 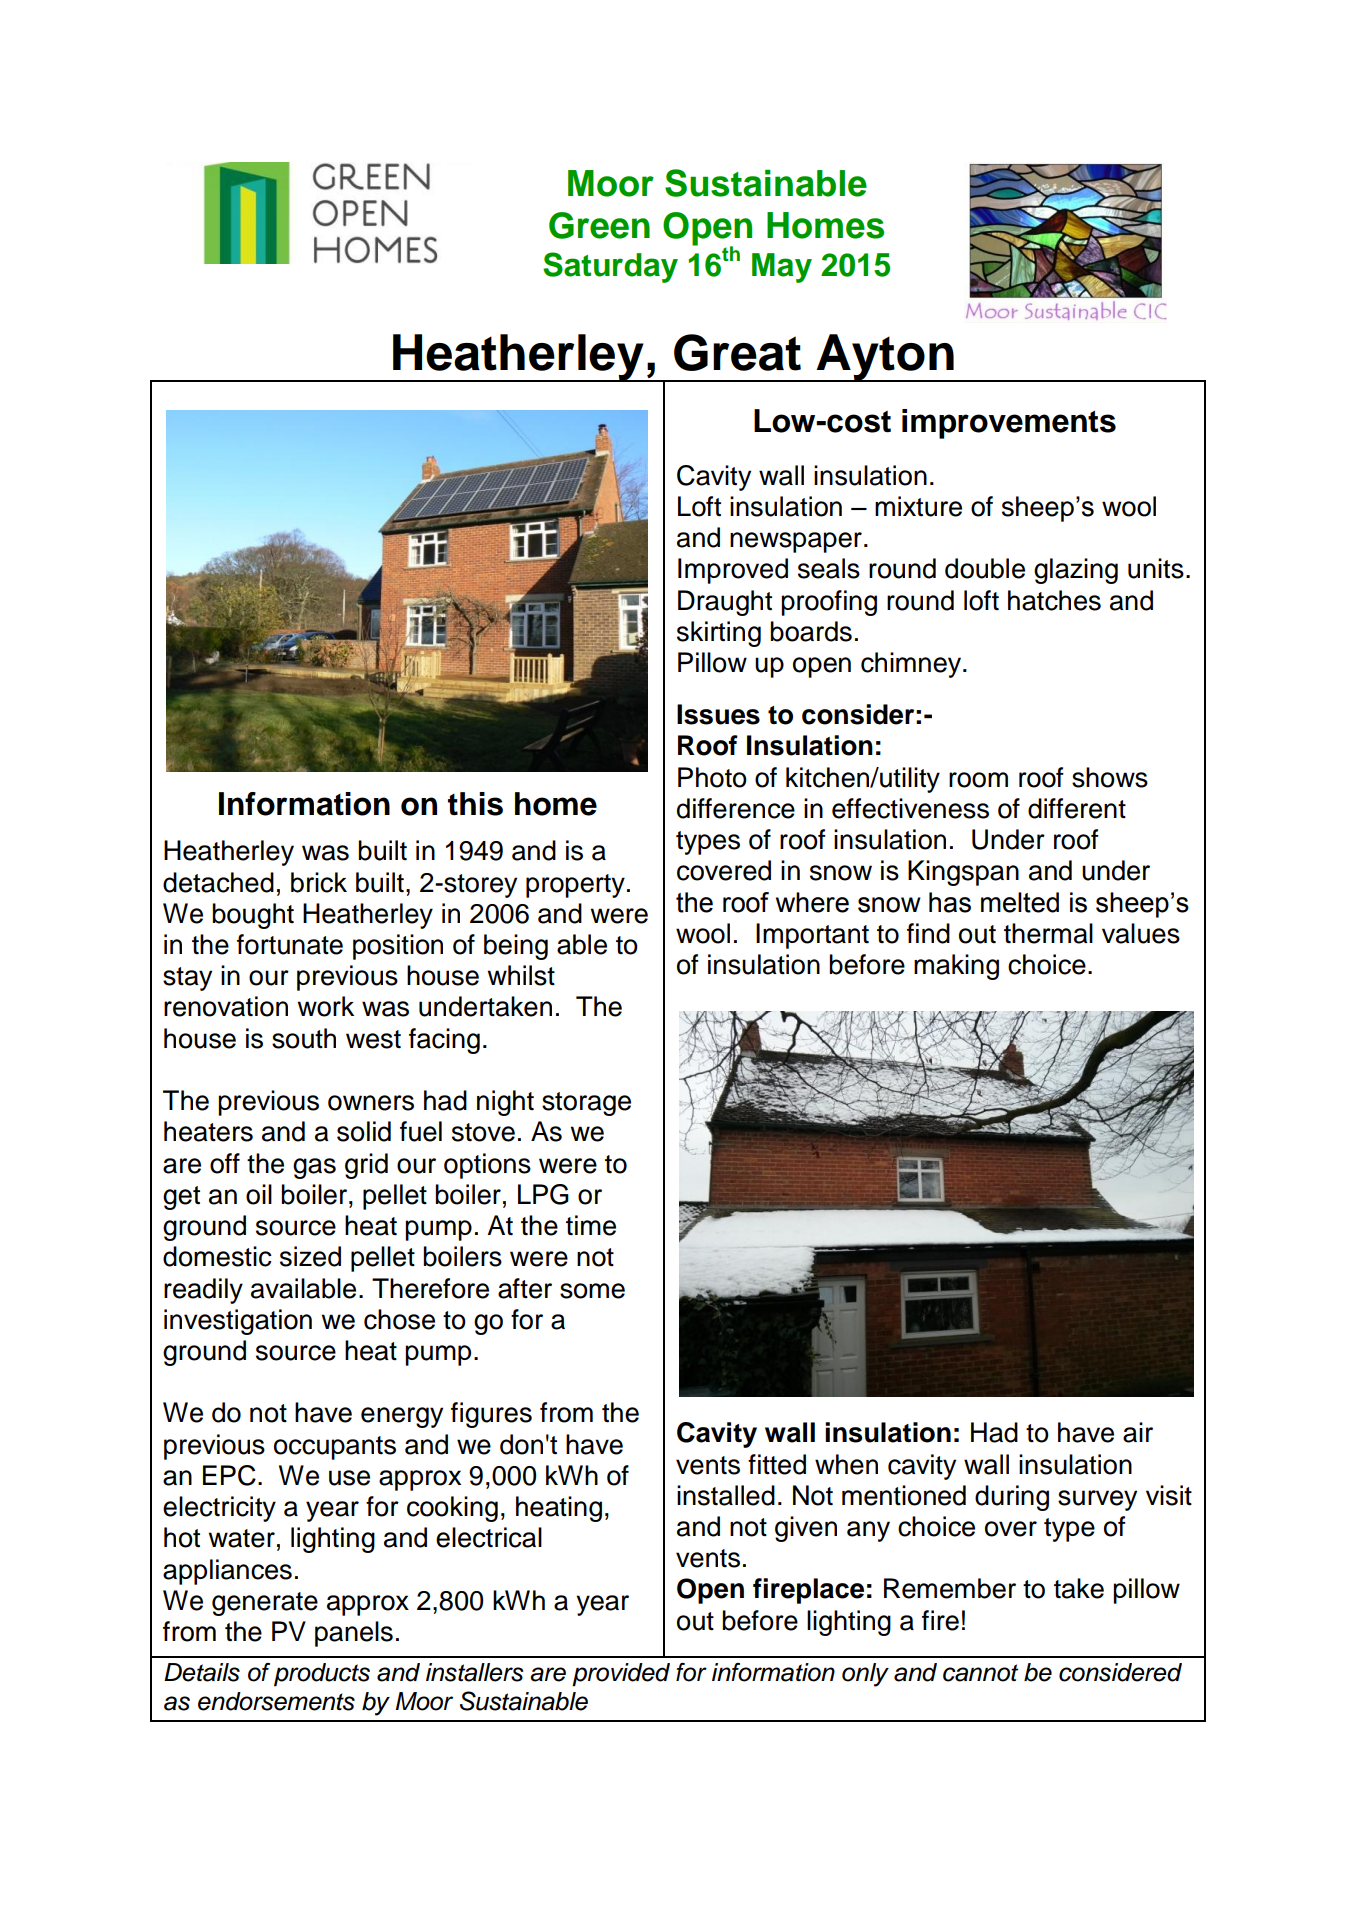 What do you see at coordinates (621, 1675) in the screenshot?
I see `provided` at bounding box center [621, 1675].
